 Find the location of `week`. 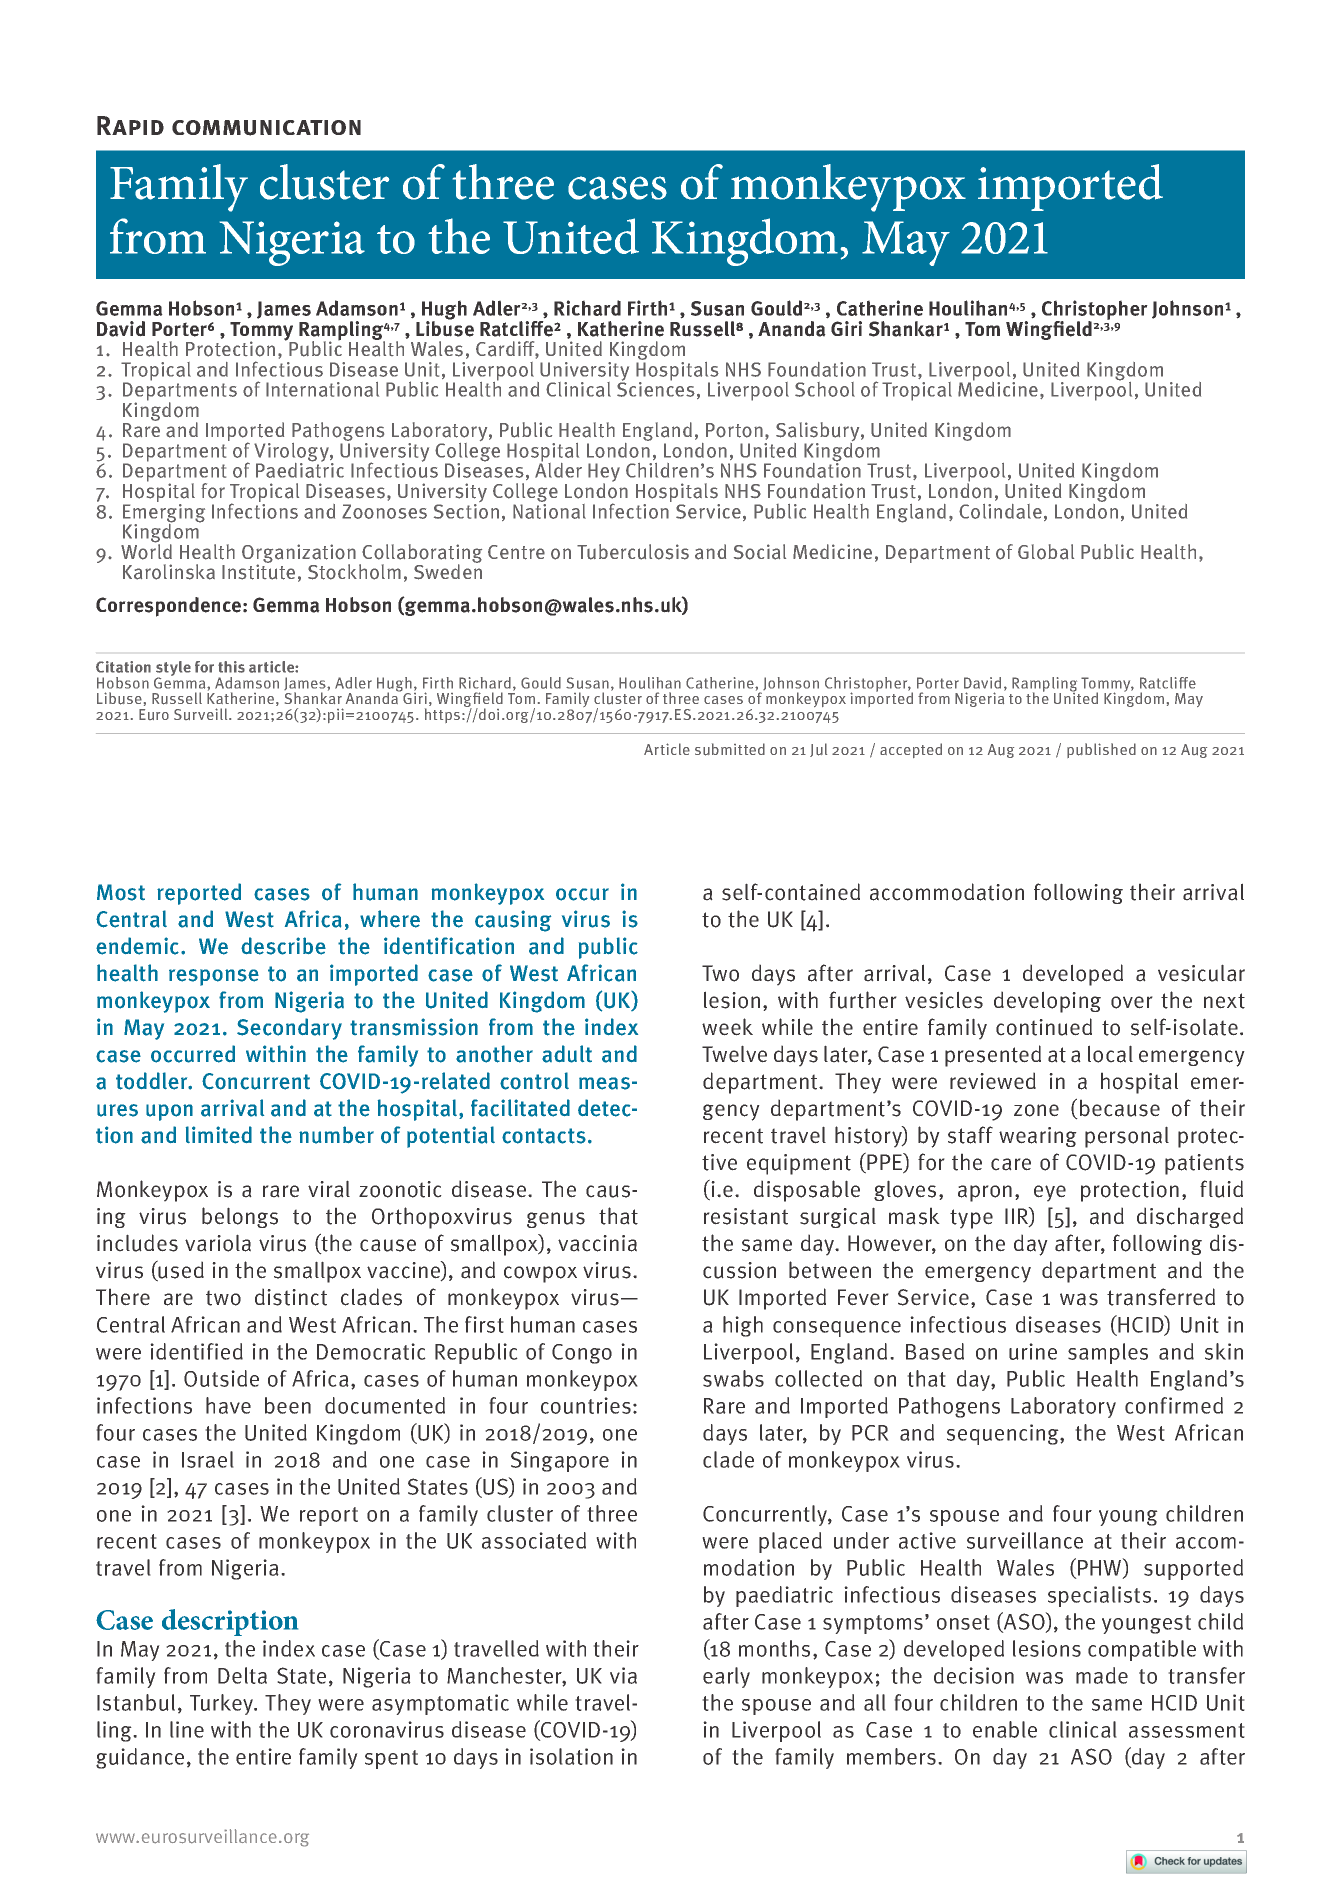

week is located at coordinates (727, 1027).
